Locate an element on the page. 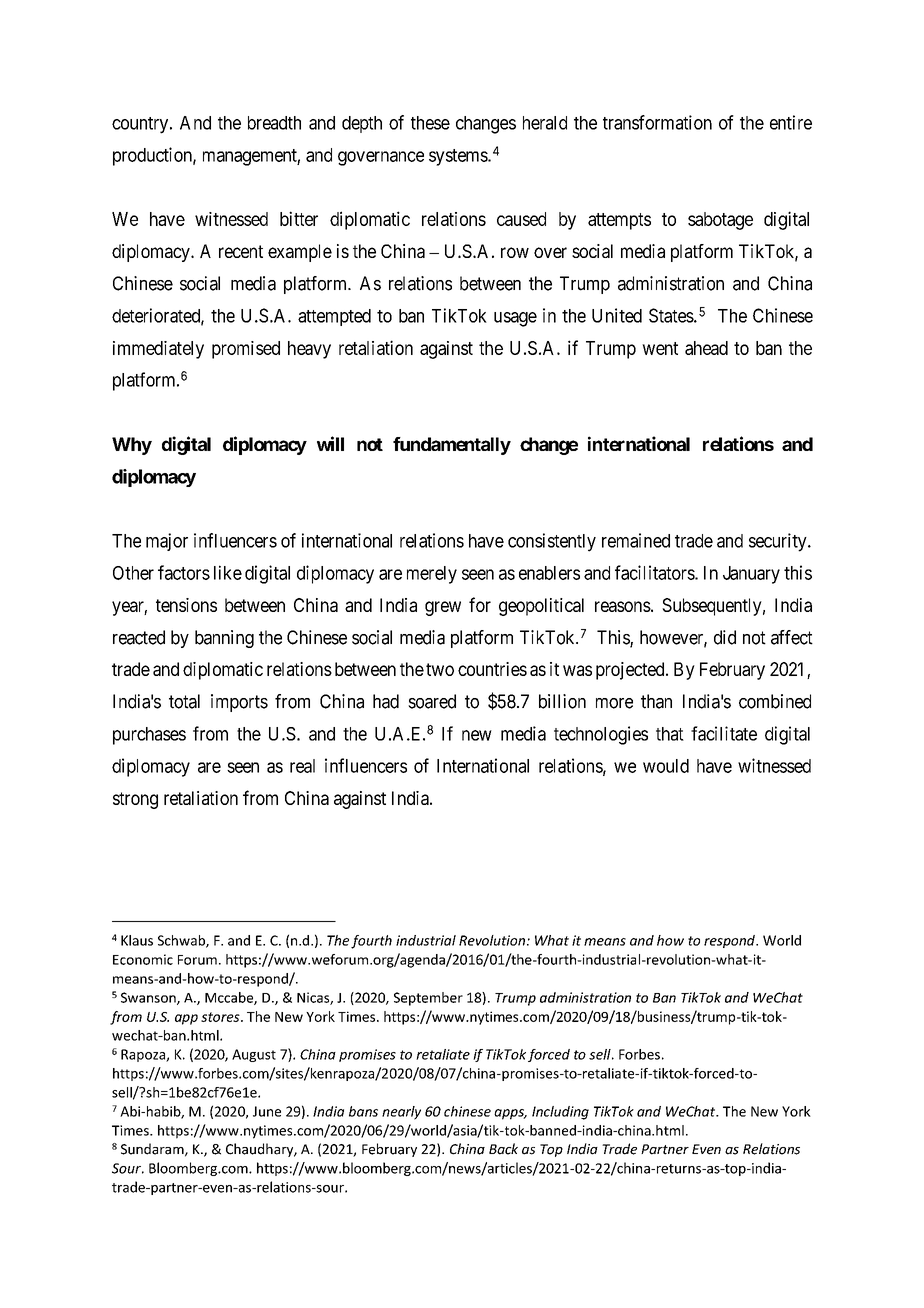  Back is located at coordinates (503, 1149).
